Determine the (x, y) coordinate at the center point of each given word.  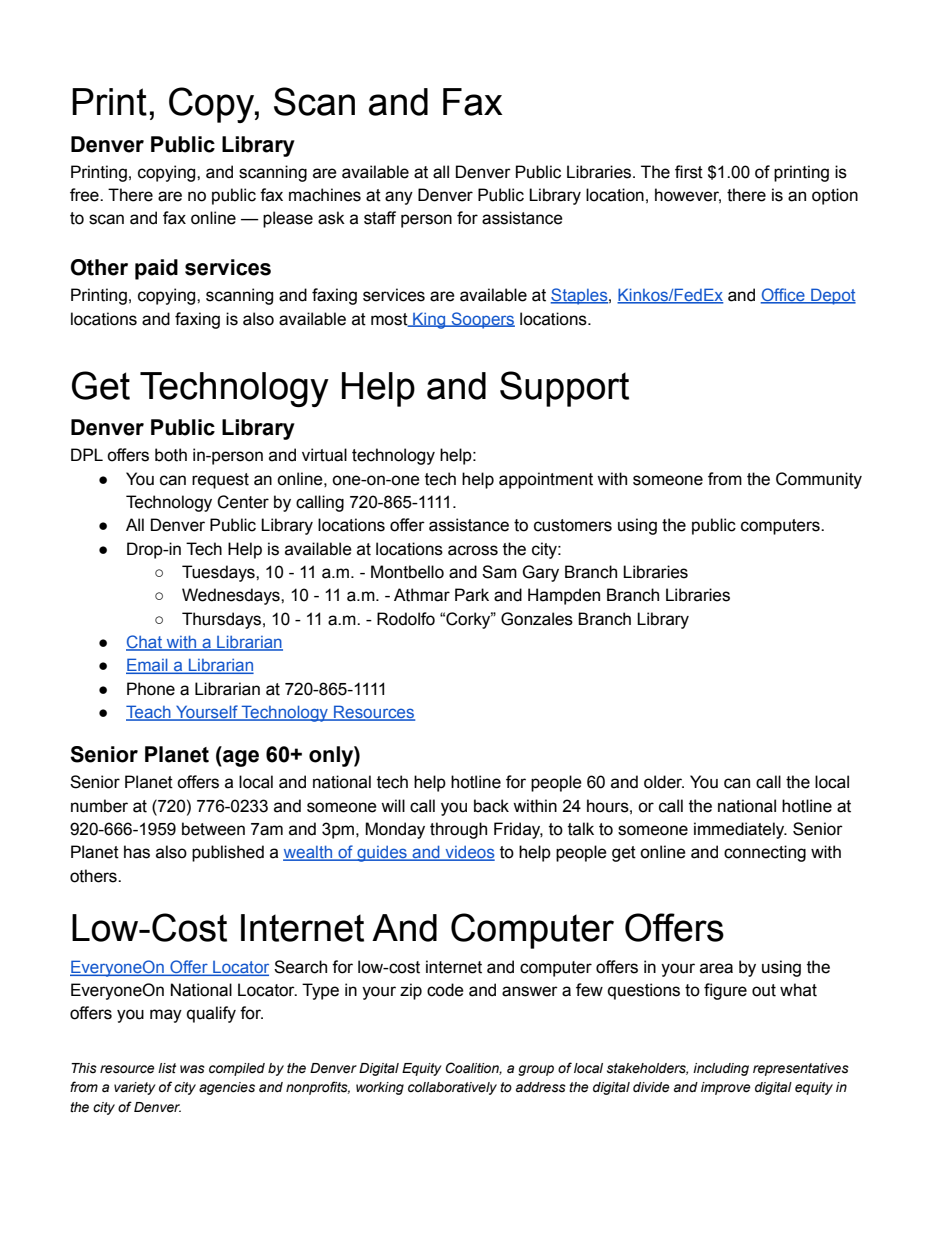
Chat (145, 643)
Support (564, 389)
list (167, 1068)
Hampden (564, 596)
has (137, 852)
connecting (765, 853)
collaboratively (452, 1088)
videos (469, 853)
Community (819, 480)
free (85, 195)
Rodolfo (406, 619)
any (399, 198)
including (721, 1069)
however (688, 196)
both (171, 455)
